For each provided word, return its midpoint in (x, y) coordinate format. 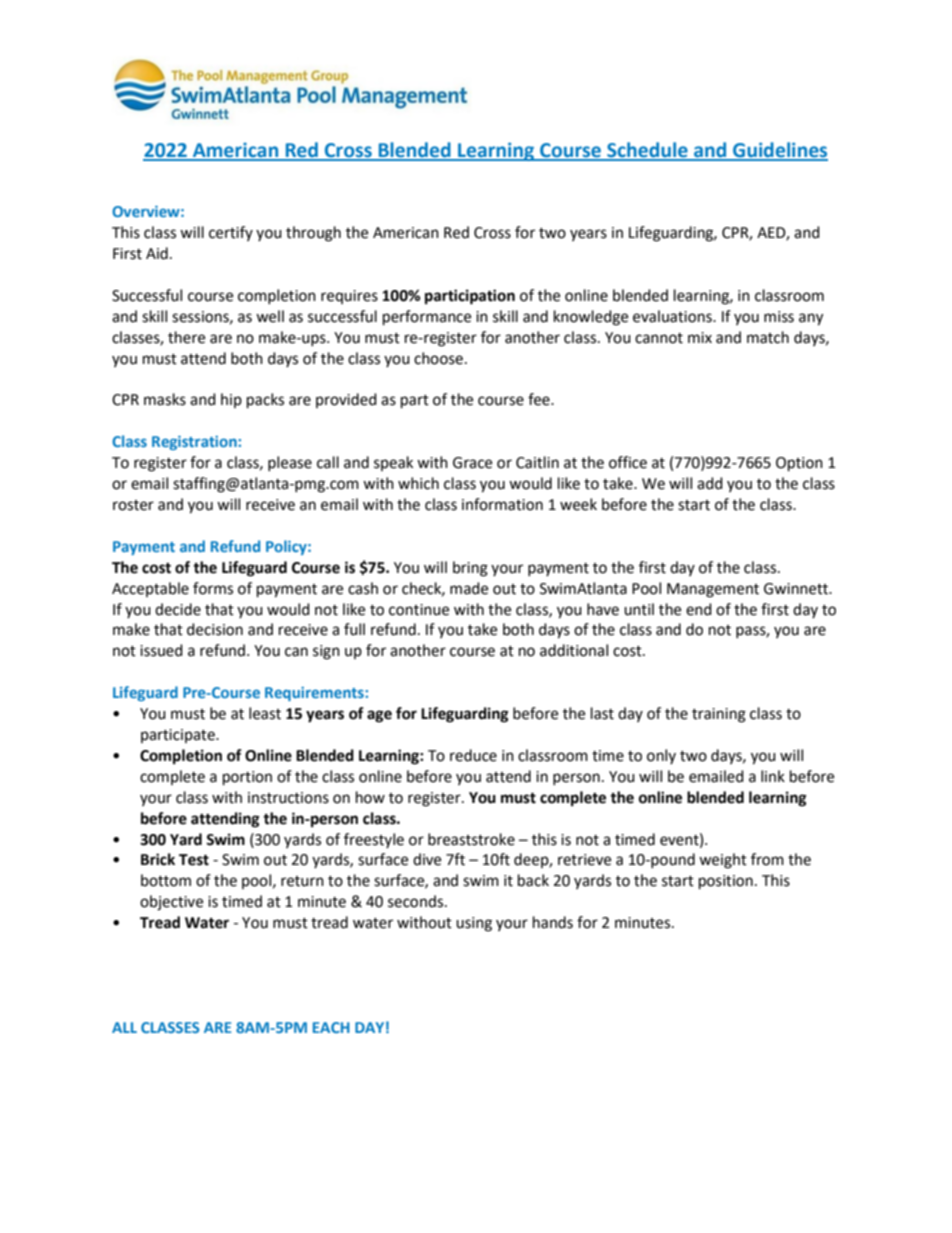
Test (194, 860)
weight (723, 861)
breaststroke (471, 839)
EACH (331, 1027)
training (719, 715)
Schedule (647, 151)
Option (799, 464)
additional (574, 650)
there (186, 337)
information (502, 504)
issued (161, 650)
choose (438, 358)
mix (700, 337)
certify (231, 233)
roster (133, 505)
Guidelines (779, 151)
